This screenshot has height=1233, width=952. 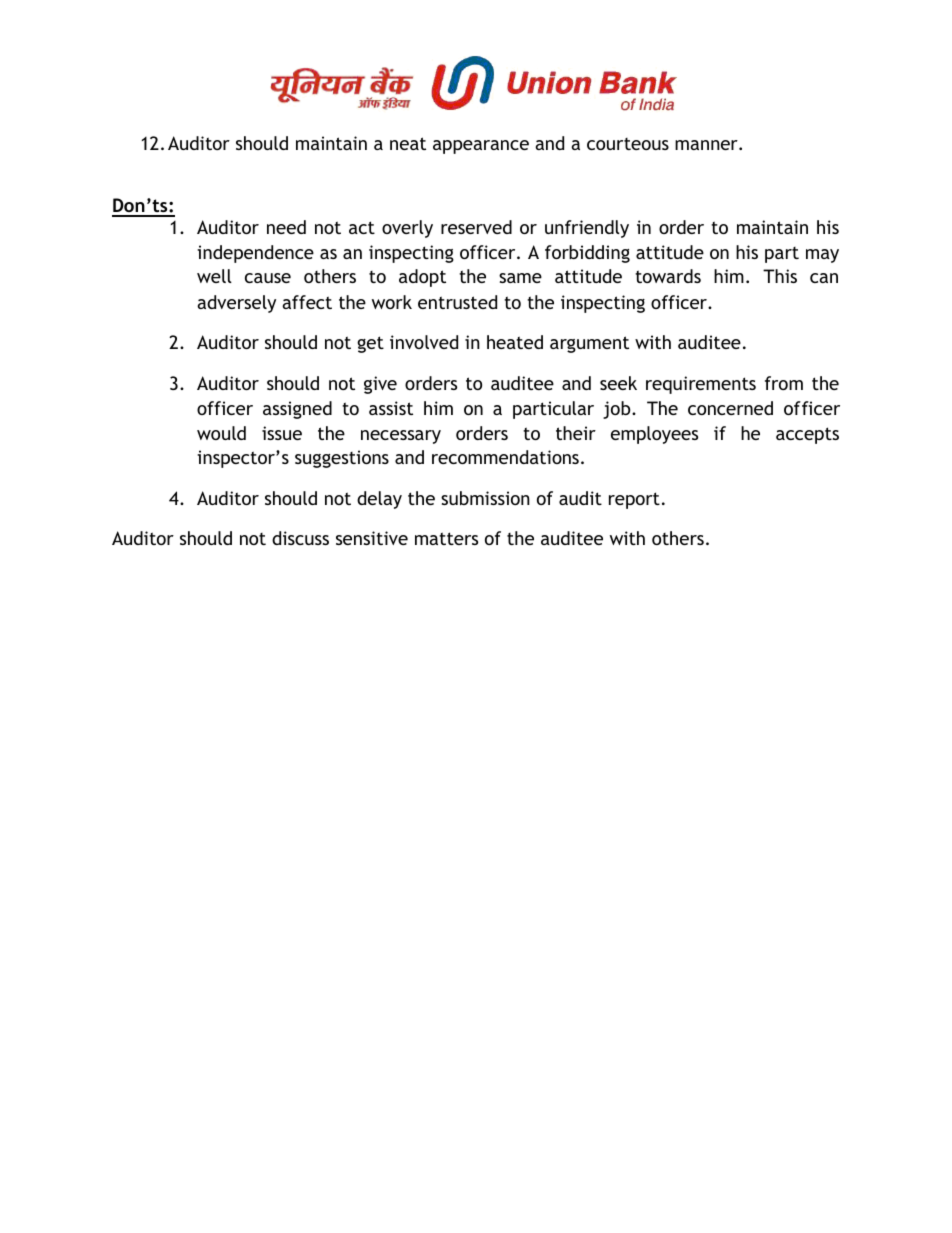 What do you see at coordinates (634, 500) in the screenshot?
I see `report` at bounding box center [634, 500].
